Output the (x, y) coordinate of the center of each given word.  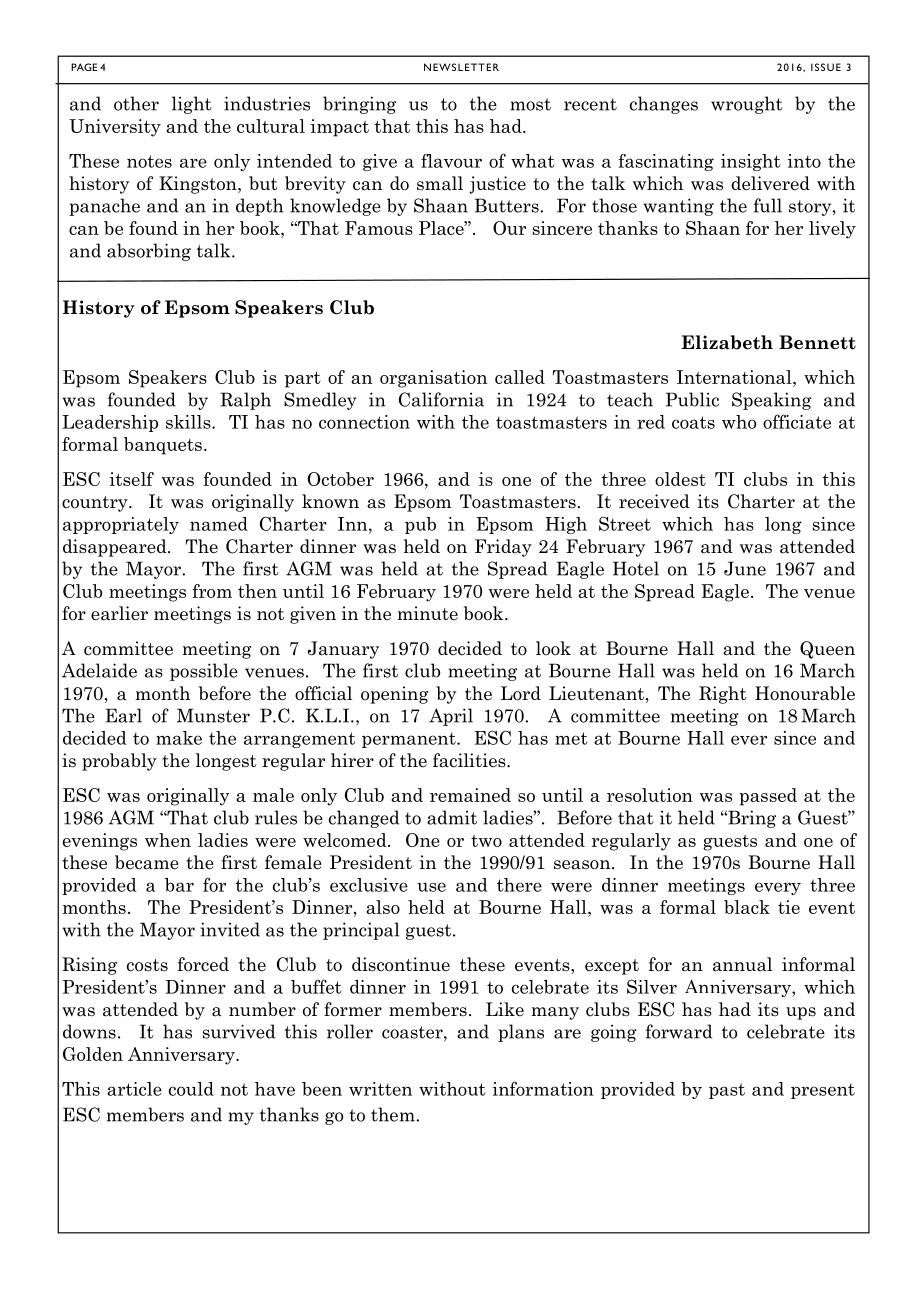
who (739, 422)
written (380, 1089)
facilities (470, 760)
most (530, 104)
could (191, 1089)
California (441, 399)
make (179, 738)
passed (768, 797)
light (192, 105)
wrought (747, 105)
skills (189, 422)
